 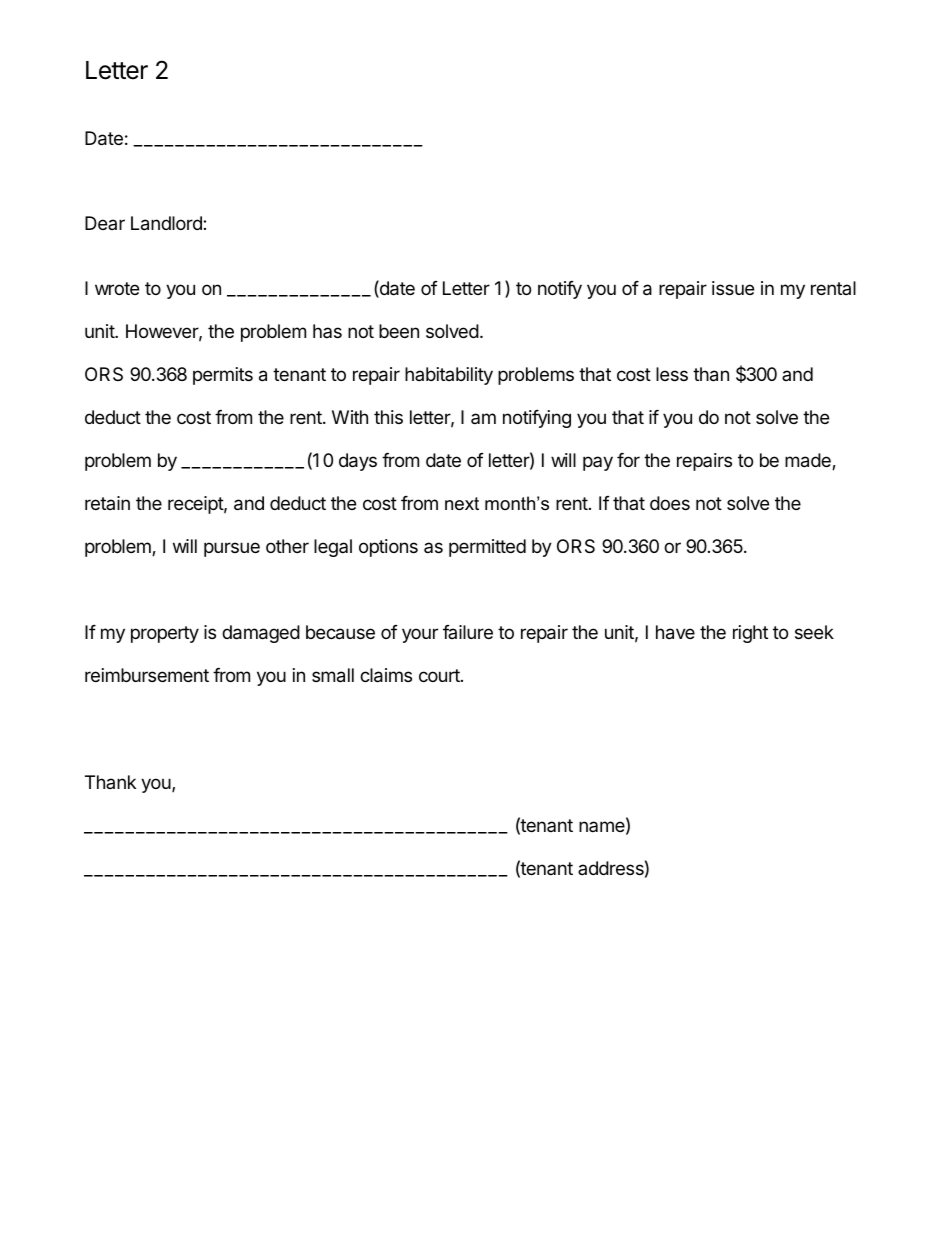 What do you see at coordinates (809, 461) in the document?
I see `made` at bounding box center [809, 461].
